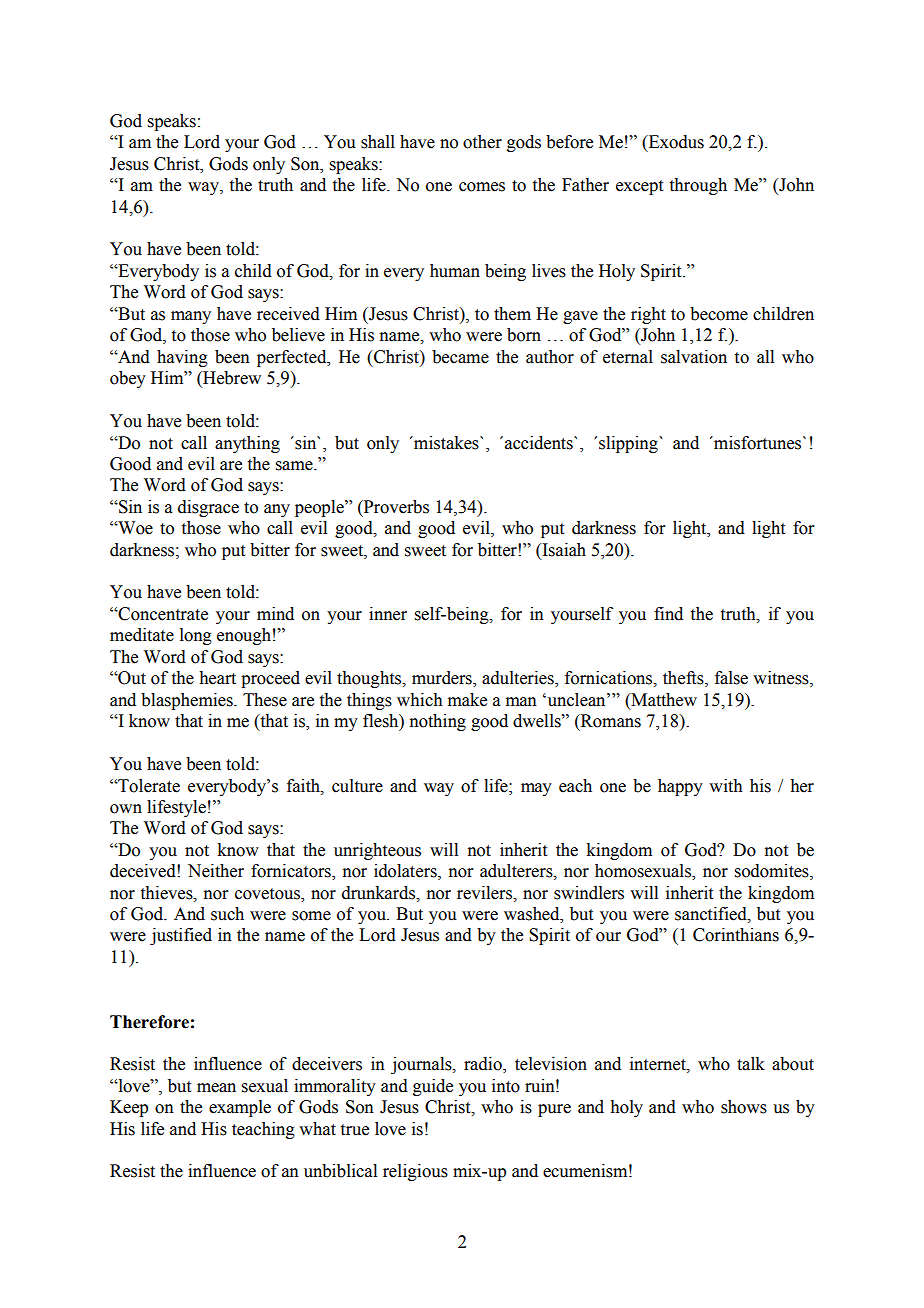  I want to click on comes, so click(482, 187).
